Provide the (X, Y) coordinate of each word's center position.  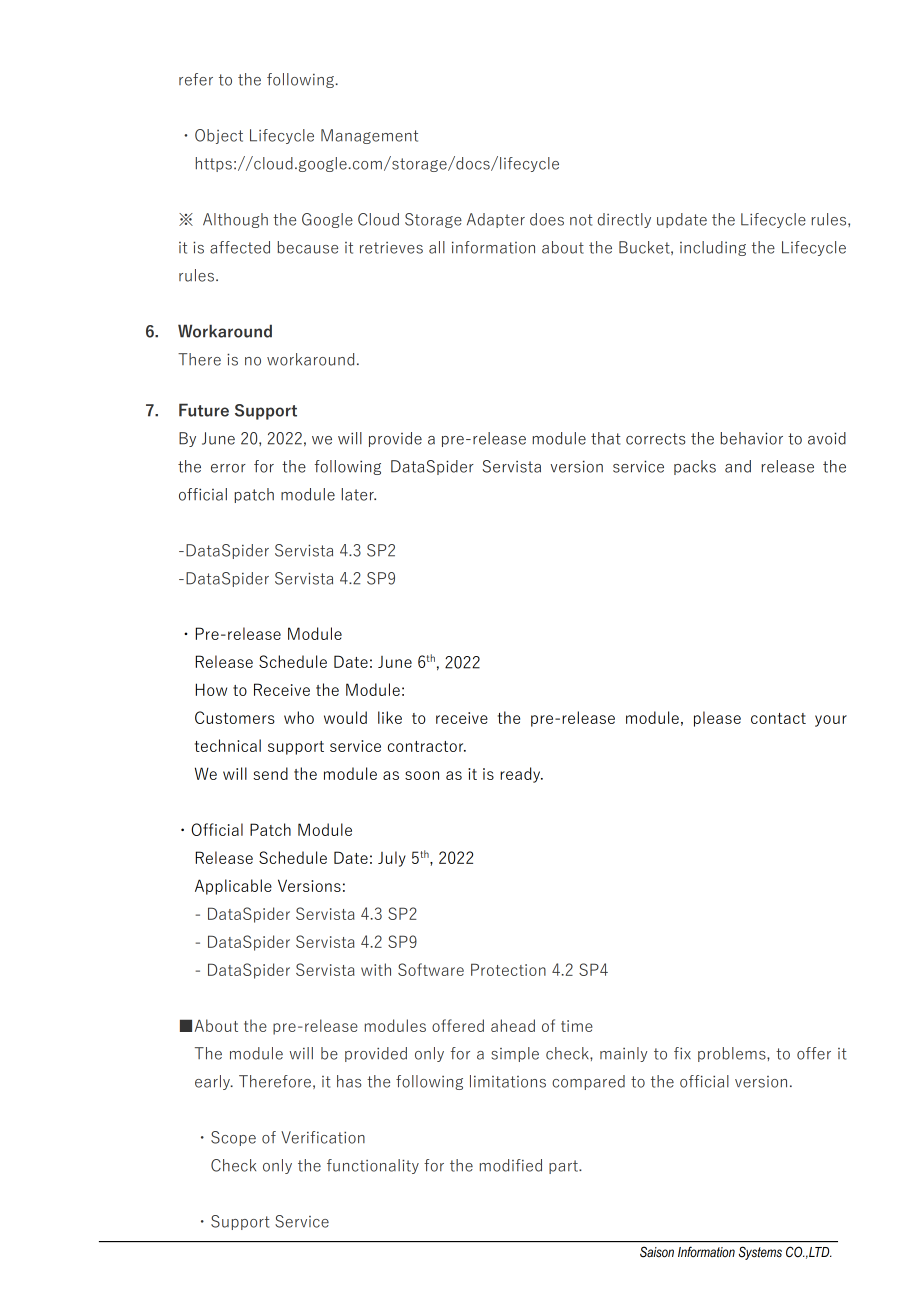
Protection (508, 969)
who (299, 717)
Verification (323, 1137)
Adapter (496, 220)
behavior (752, 438)
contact (778, 718)
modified (511, 1165)
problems (733, 1054)
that (606, 438)
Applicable (233, 887)
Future (204, 410)
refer (196, 79)
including (713, 248)
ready (521, 775)
